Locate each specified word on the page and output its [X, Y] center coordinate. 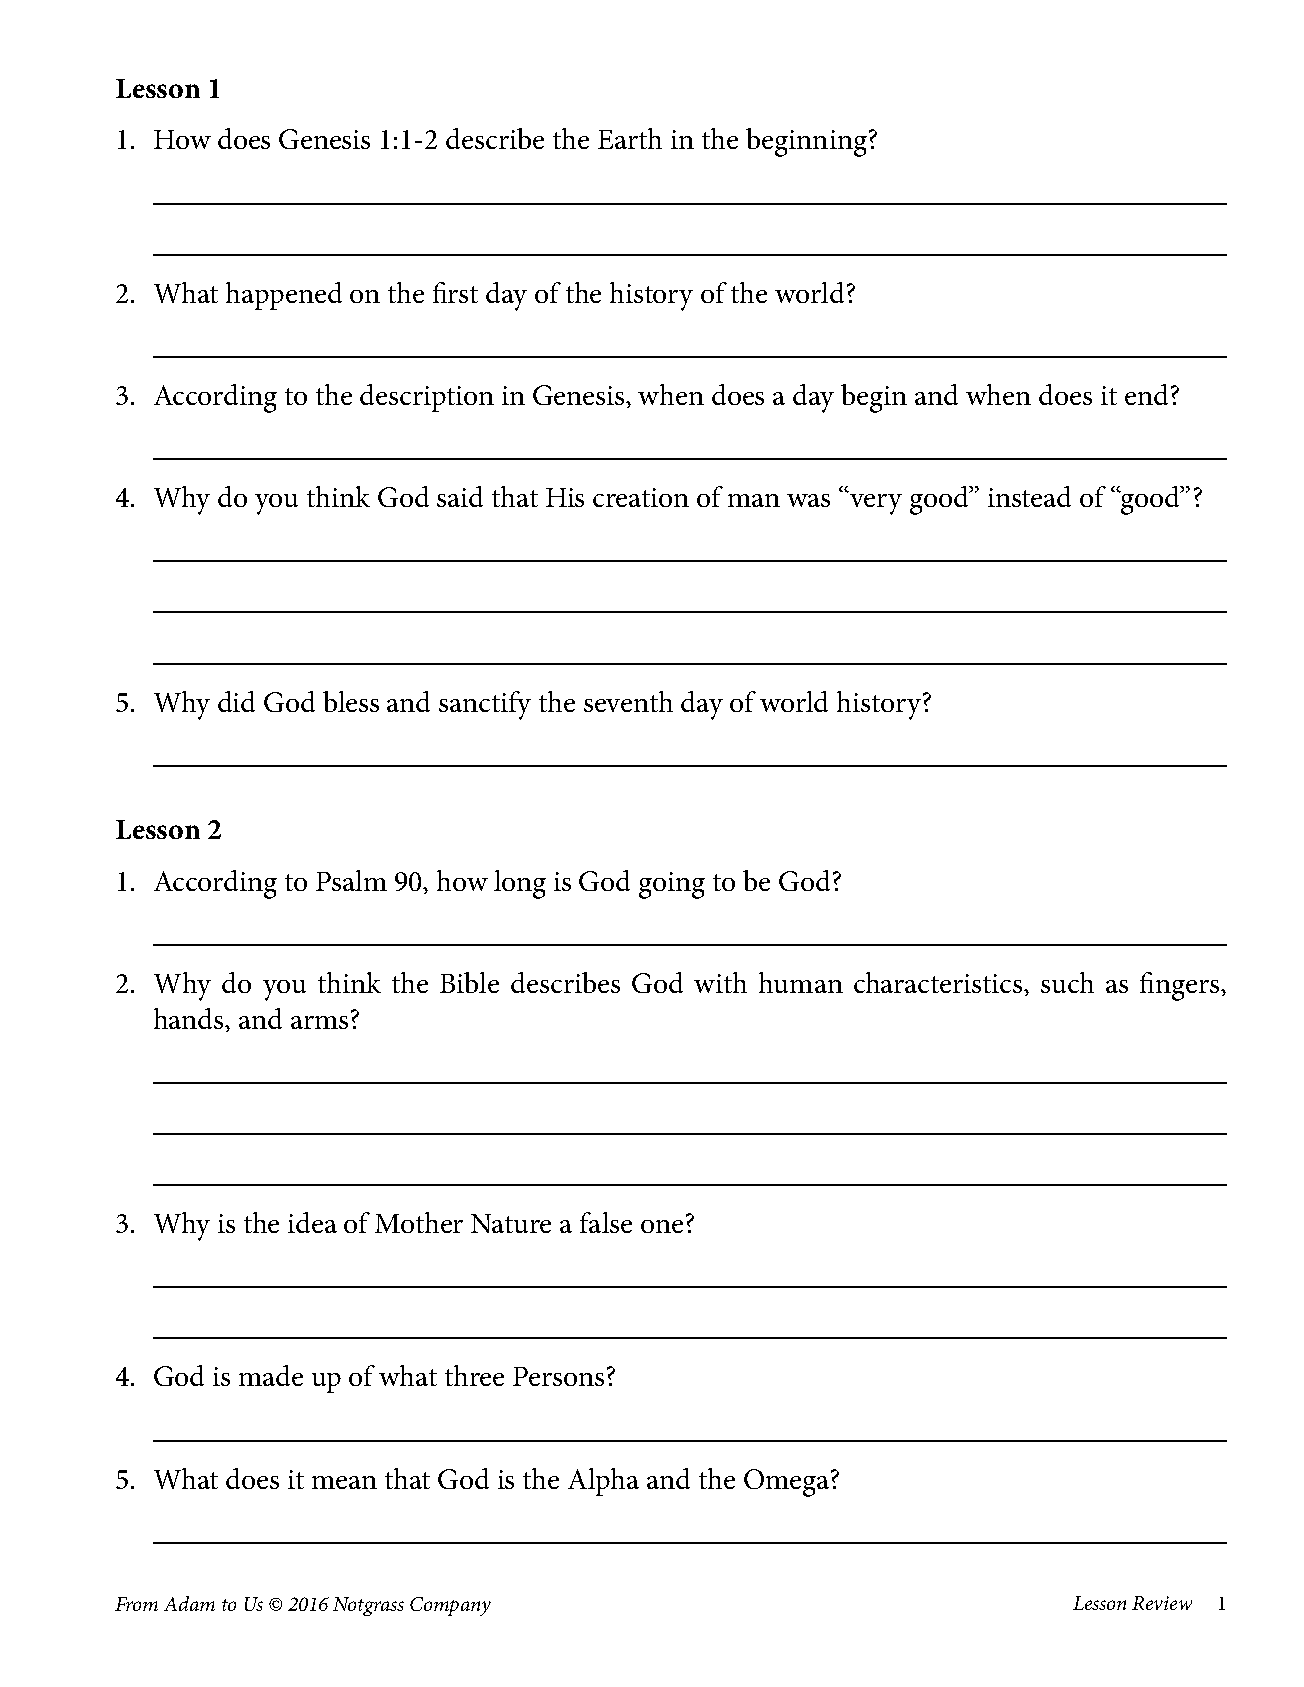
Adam [189, 1603]
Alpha [603, 1482]
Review [1162, 1603]
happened [284, 296]
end [1146, 394]
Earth [630, 138]
